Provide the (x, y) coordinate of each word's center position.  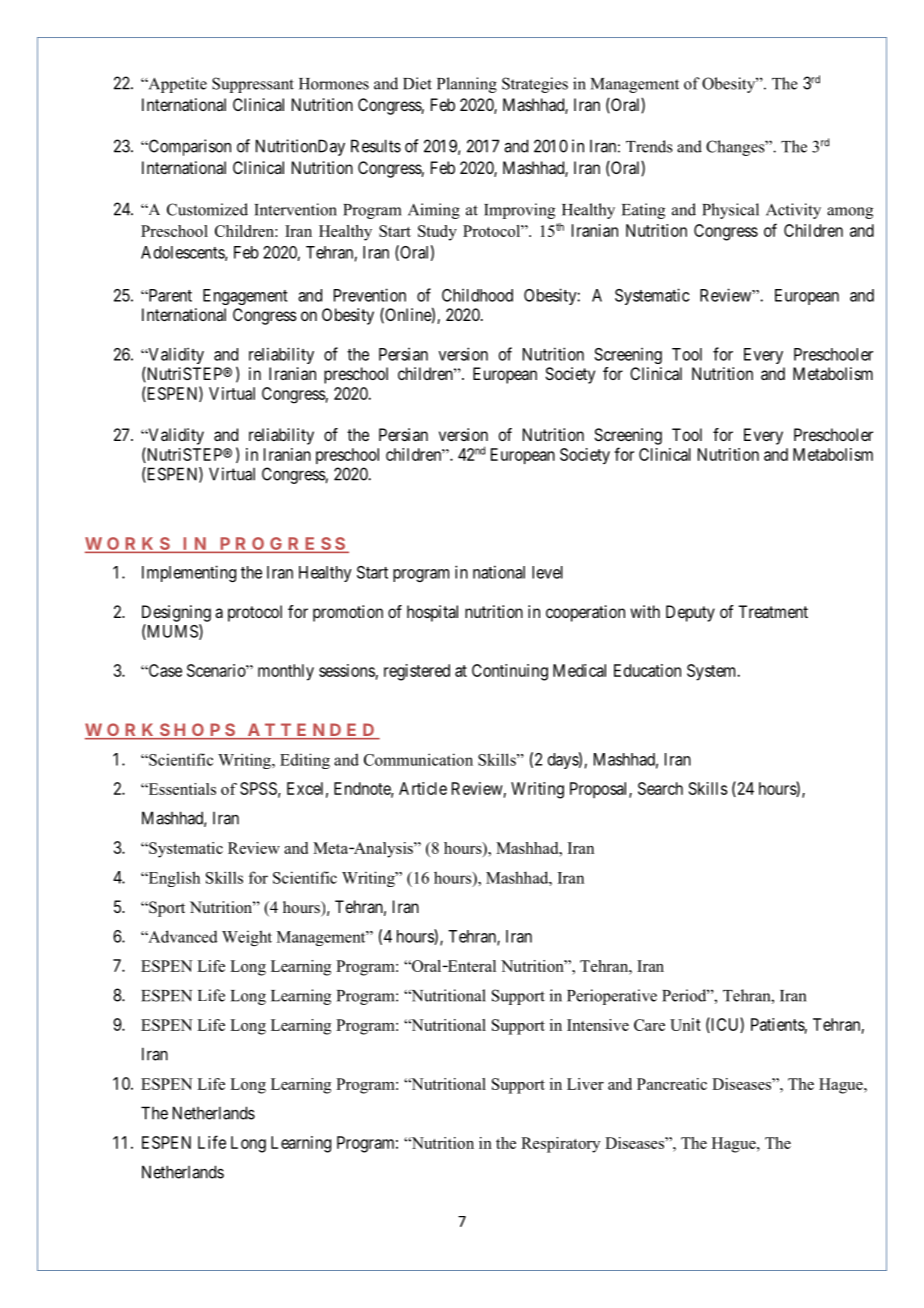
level (547, 572)
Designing (176, 613)
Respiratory (560, 1145)
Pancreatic (672, 1084)
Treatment (773, 611)
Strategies (535, 85)
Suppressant (253, 85)
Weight (247, 938)
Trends (649, 146)
